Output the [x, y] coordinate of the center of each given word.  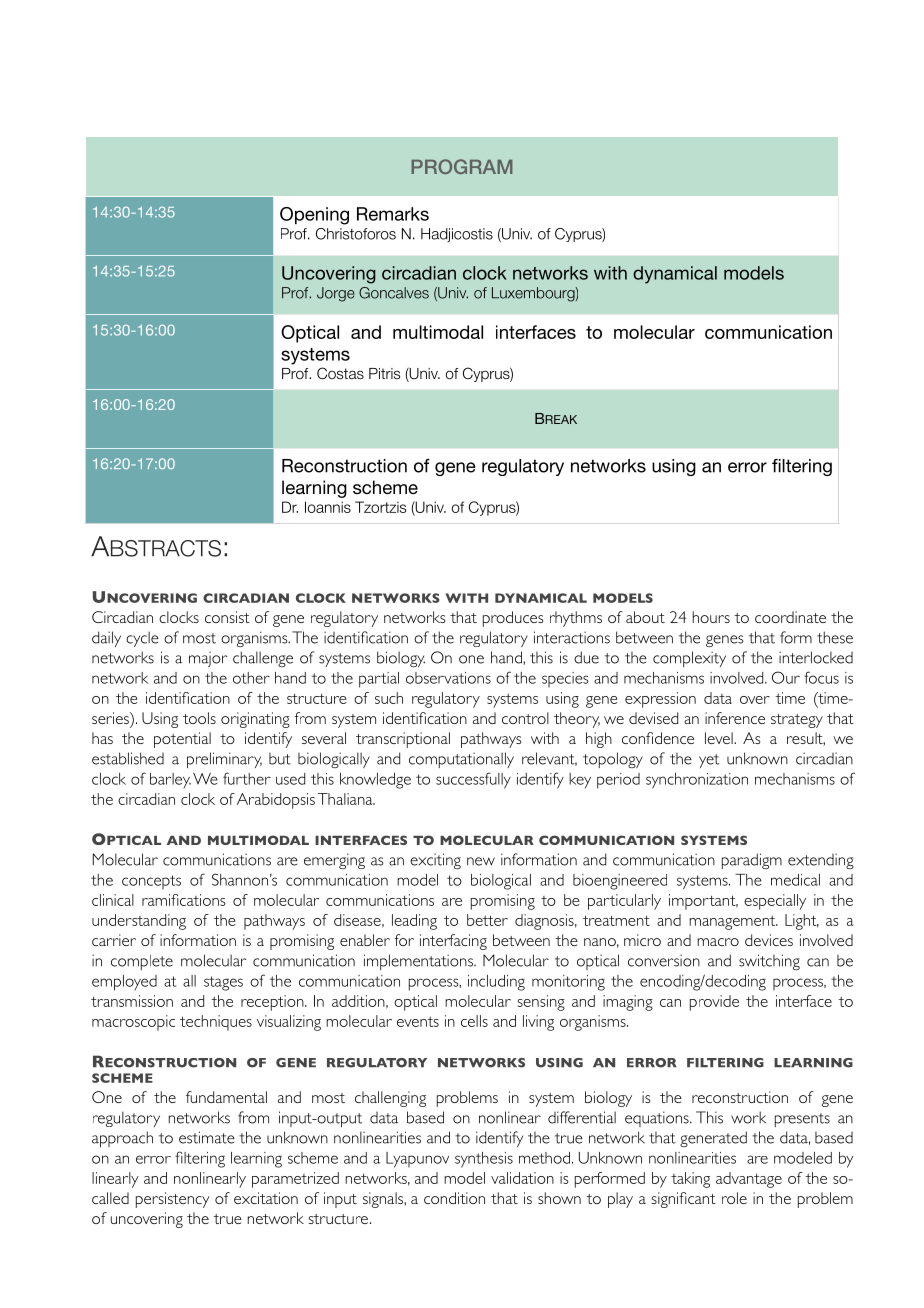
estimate [207, 1137]
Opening [314, 216]
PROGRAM [462, 166]
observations [448, 678]
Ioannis [328, 507]
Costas [340, 373]
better [487, 920]
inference [735, 718]
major [208, 659]
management [733, 922]
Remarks [393, 214]
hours [711, 617]
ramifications [184, 900]
